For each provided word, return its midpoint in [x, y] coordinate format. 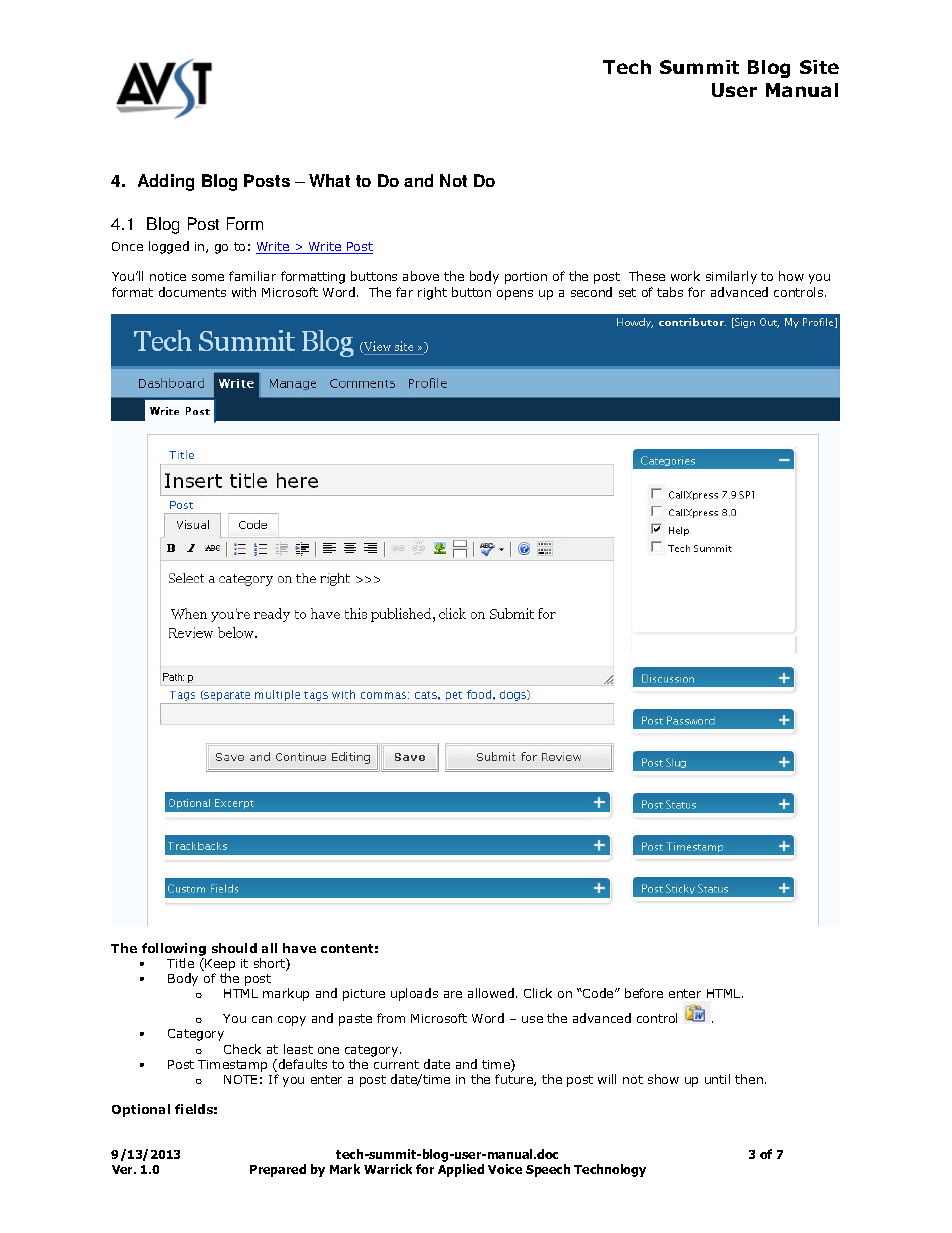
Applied [461, 1170]
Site [819, 67]
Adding [166, 182]
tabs [670, 292]
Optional [141, 1110]
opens [515, 295]
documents [192, 292]
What [329, 180]
